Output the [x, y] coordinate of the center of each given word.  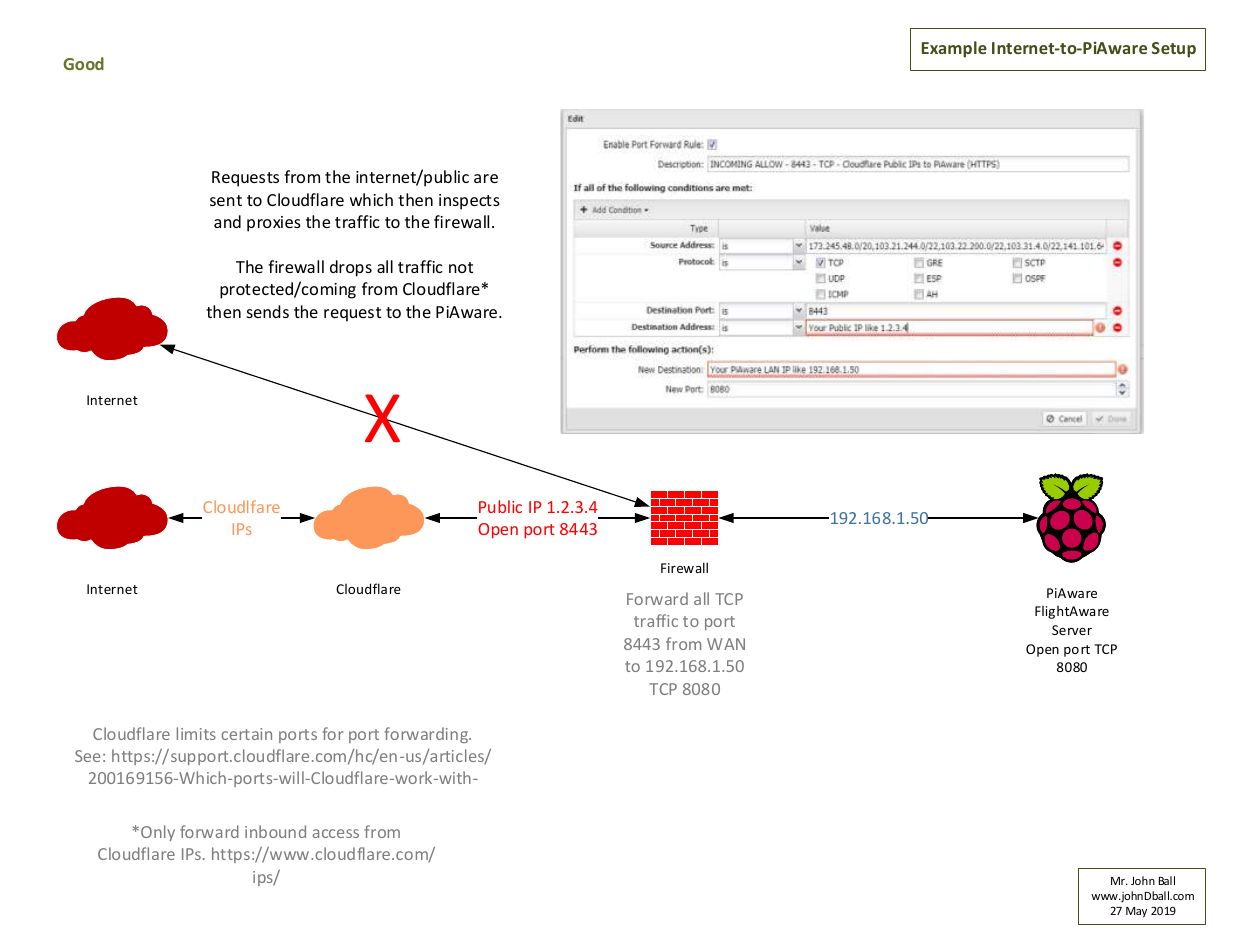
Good [83, 63]
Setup [1174, 50]
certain [246, 734]
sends [268, 311]
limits [196, 733]
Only [158, 833]
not [461, 267]
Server [1072, 630]
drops [351, 268]
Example [954, 49]
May [1136, 912]
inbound [275, 831]
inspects [469, 202]
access [336, 833]
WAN [726, 644]
